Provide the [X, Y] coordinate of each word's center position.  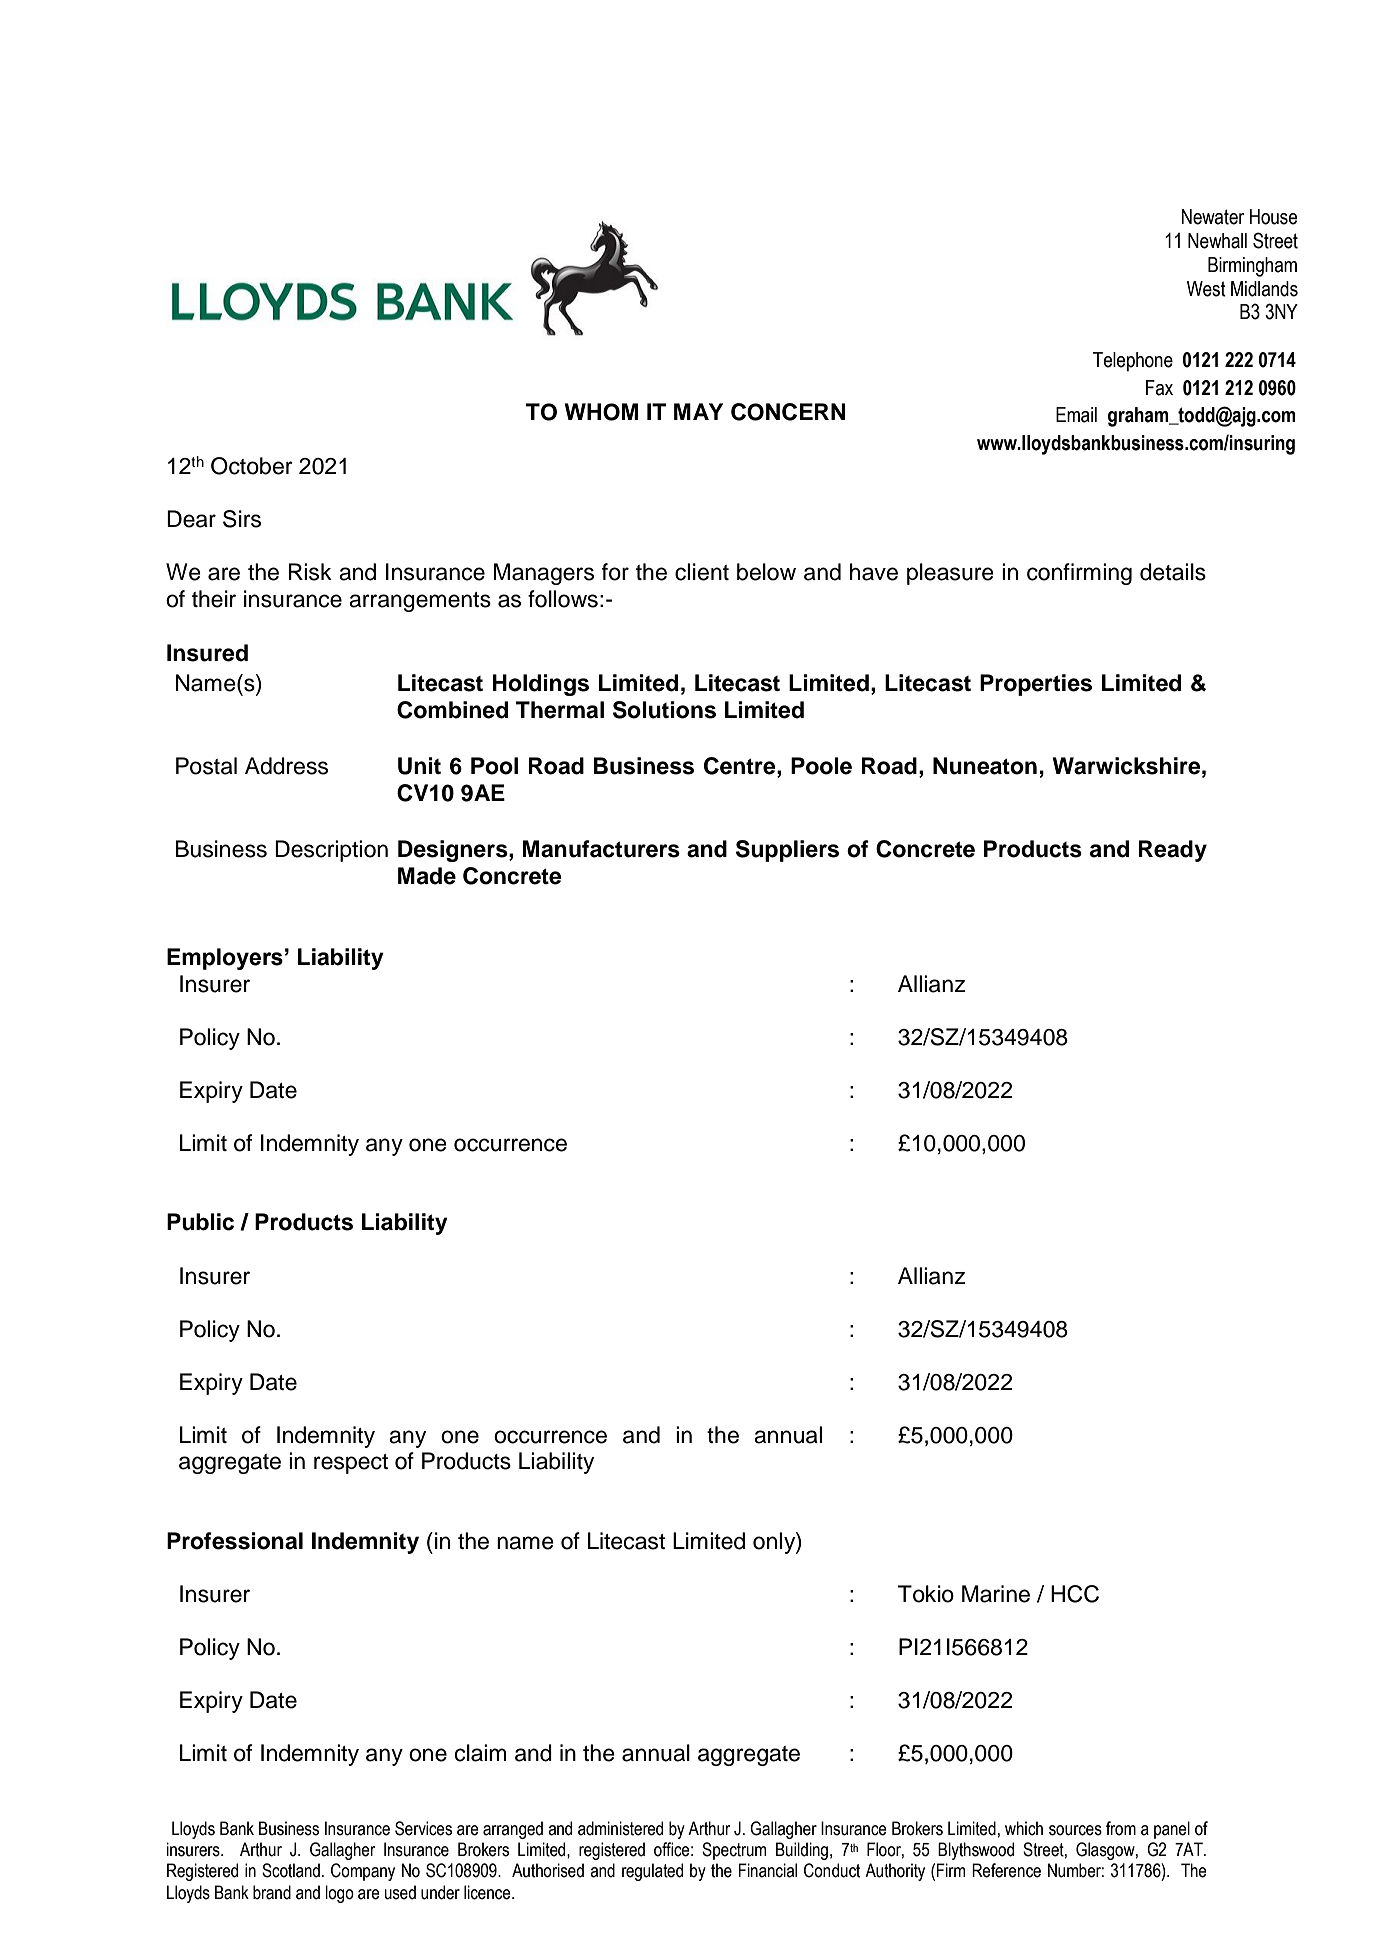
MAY [698, 411]
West [1206, 289]
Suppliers [787, 851]
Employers [225, 959]
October [252, 466]
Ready [1173, 851]
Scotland [291, 1870]
